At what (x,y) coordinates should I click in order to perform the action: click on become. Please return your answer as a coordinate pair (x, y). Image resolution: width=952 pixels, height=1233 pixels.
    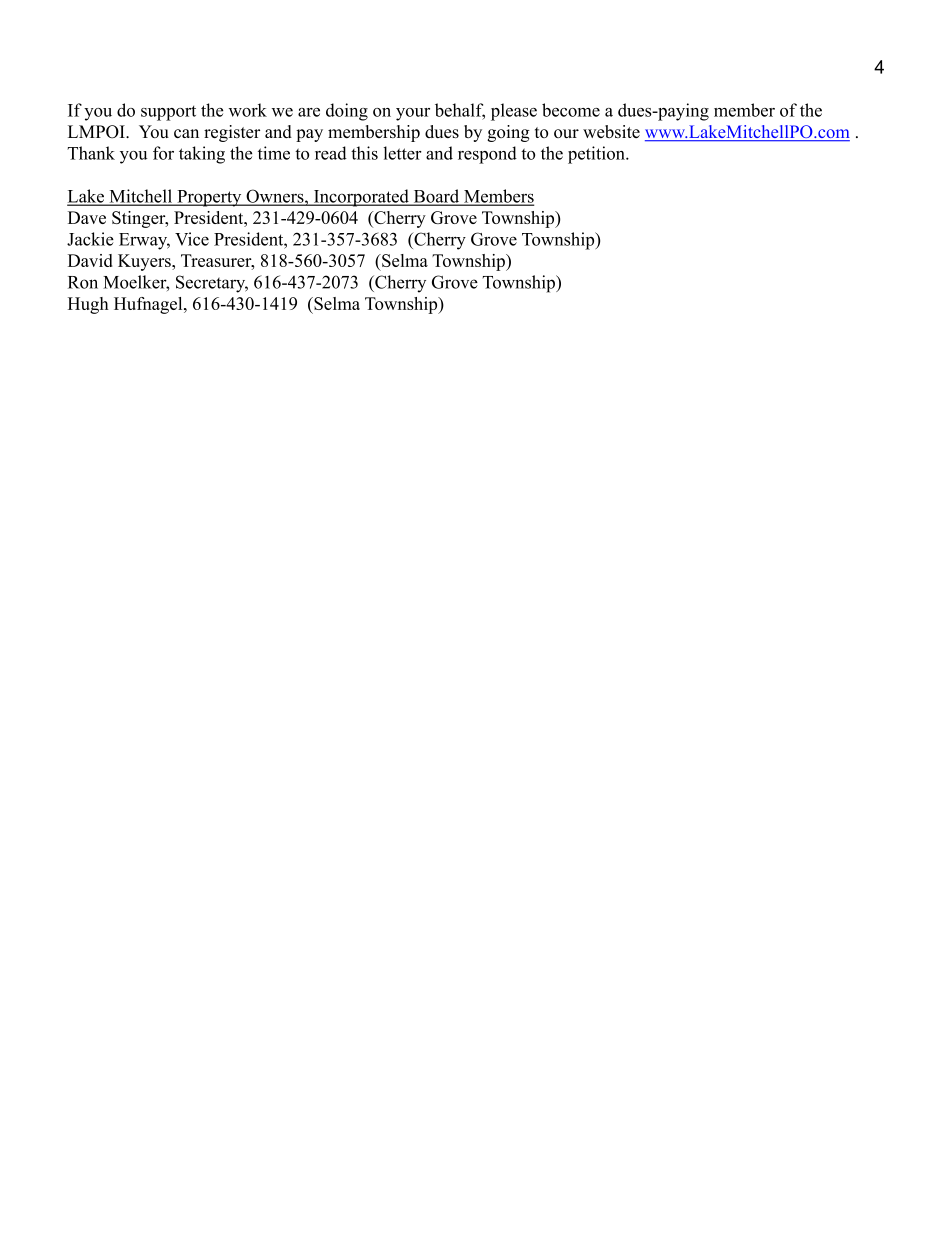
    Looking at the image, I should click on (571, 110).
